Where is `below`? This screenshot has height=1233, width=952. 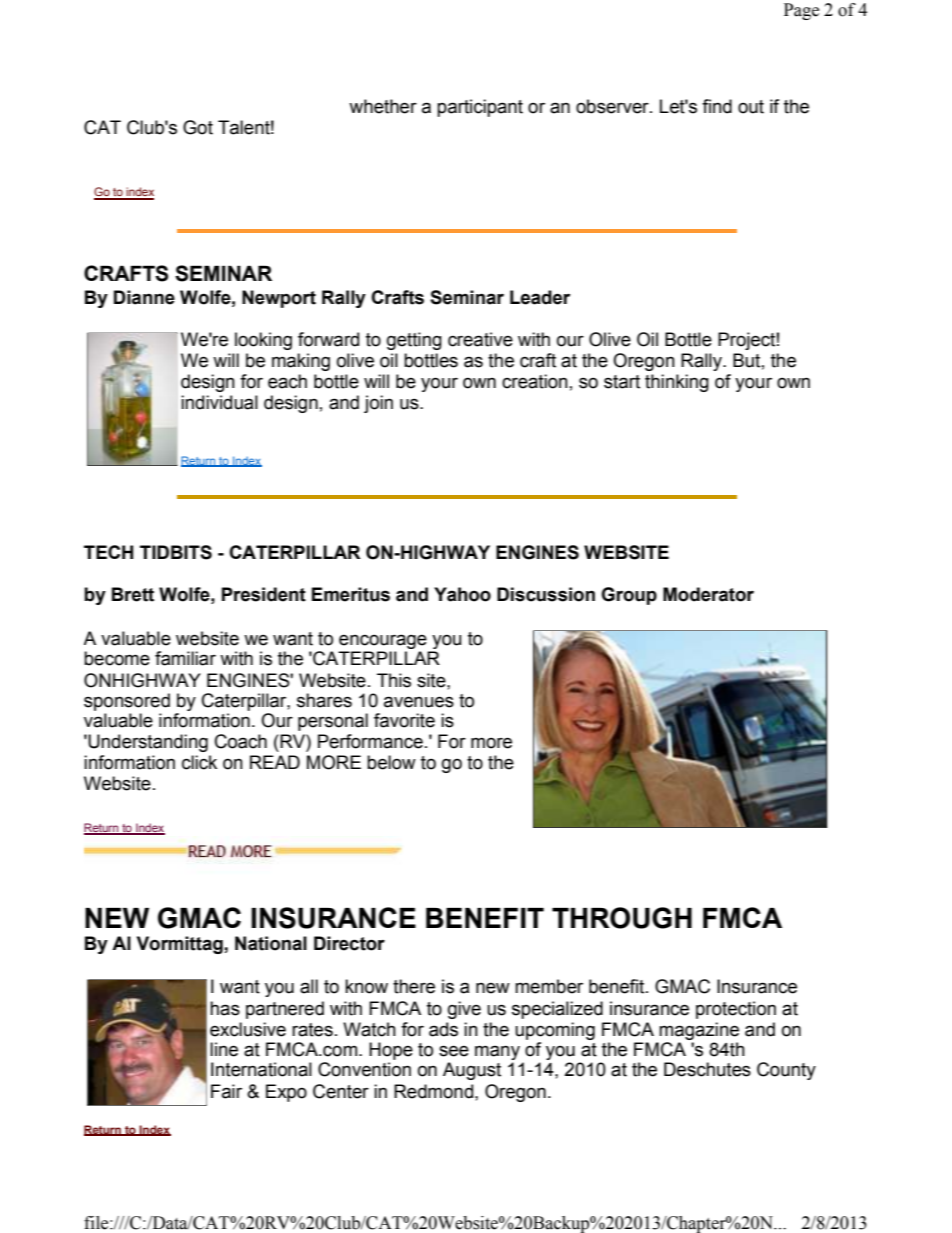 below is located at coordinates (391, 762).
